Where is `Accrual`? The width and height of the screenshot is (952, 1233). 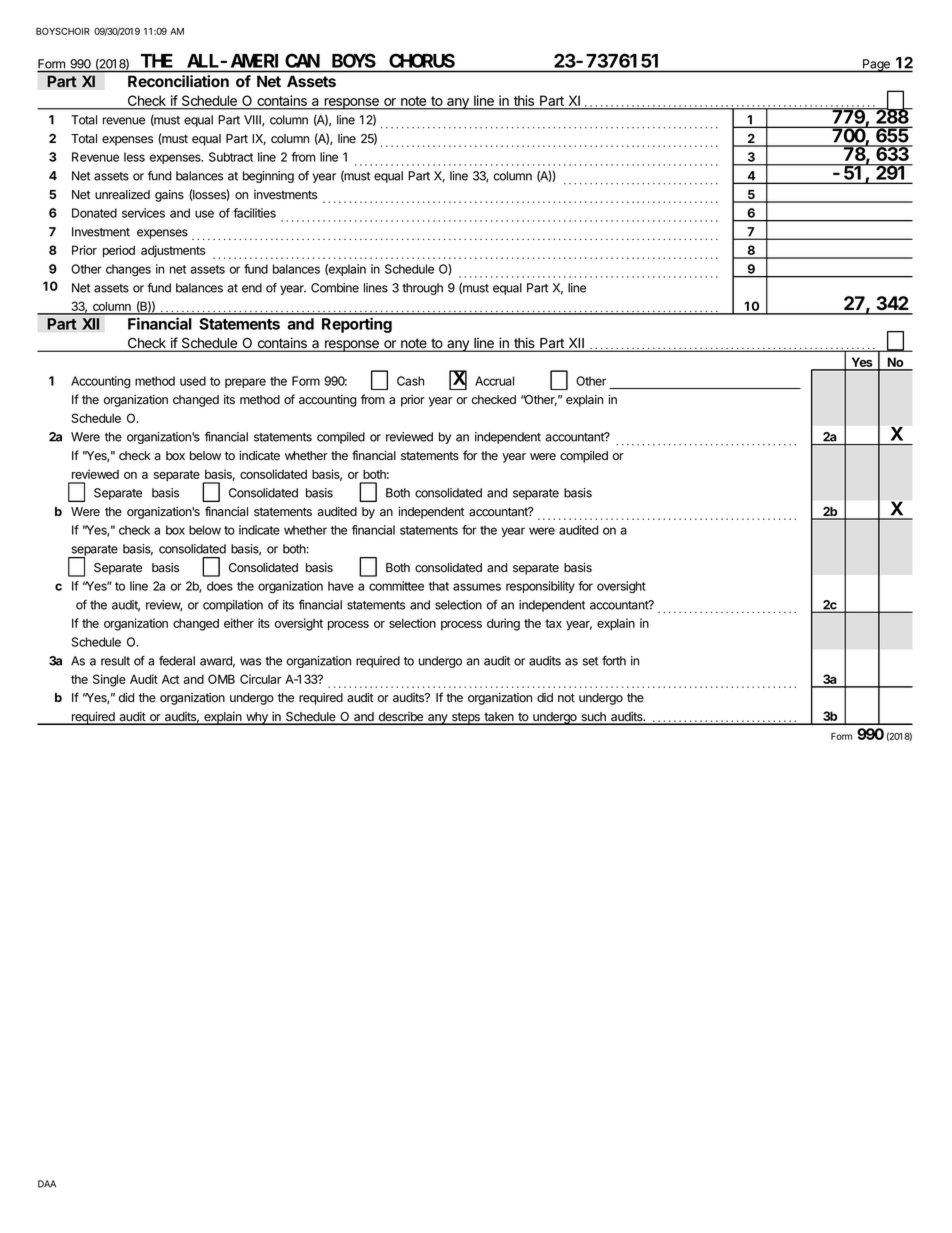 Accrual is located at coordinates (494, 381).
